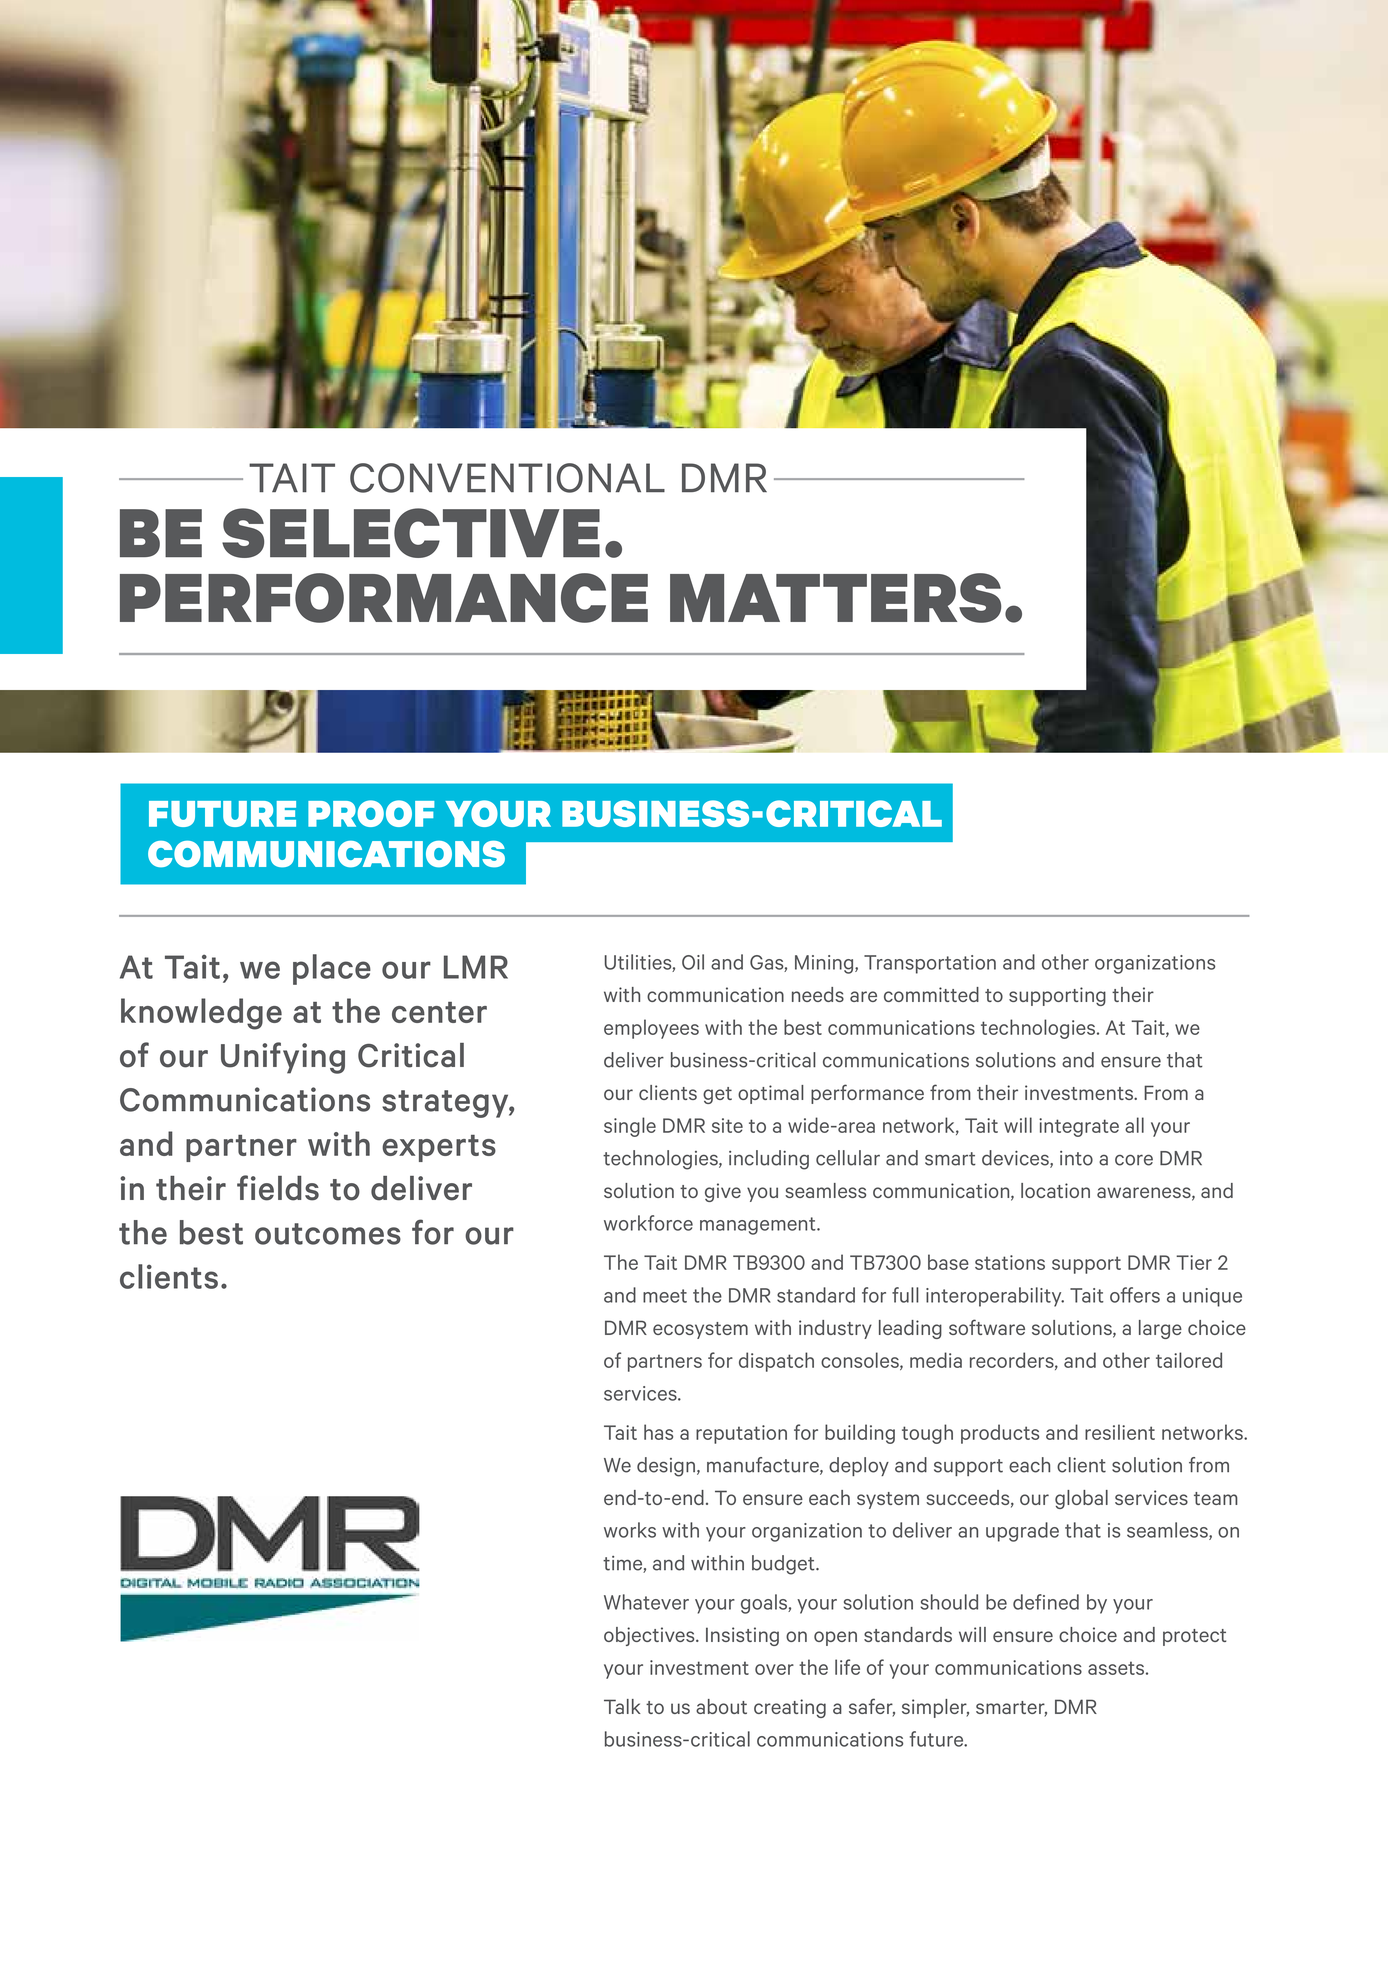 The height and width of the screenshot is (1963, 1388). I want to click on Unifying, so click(283, 1058).
